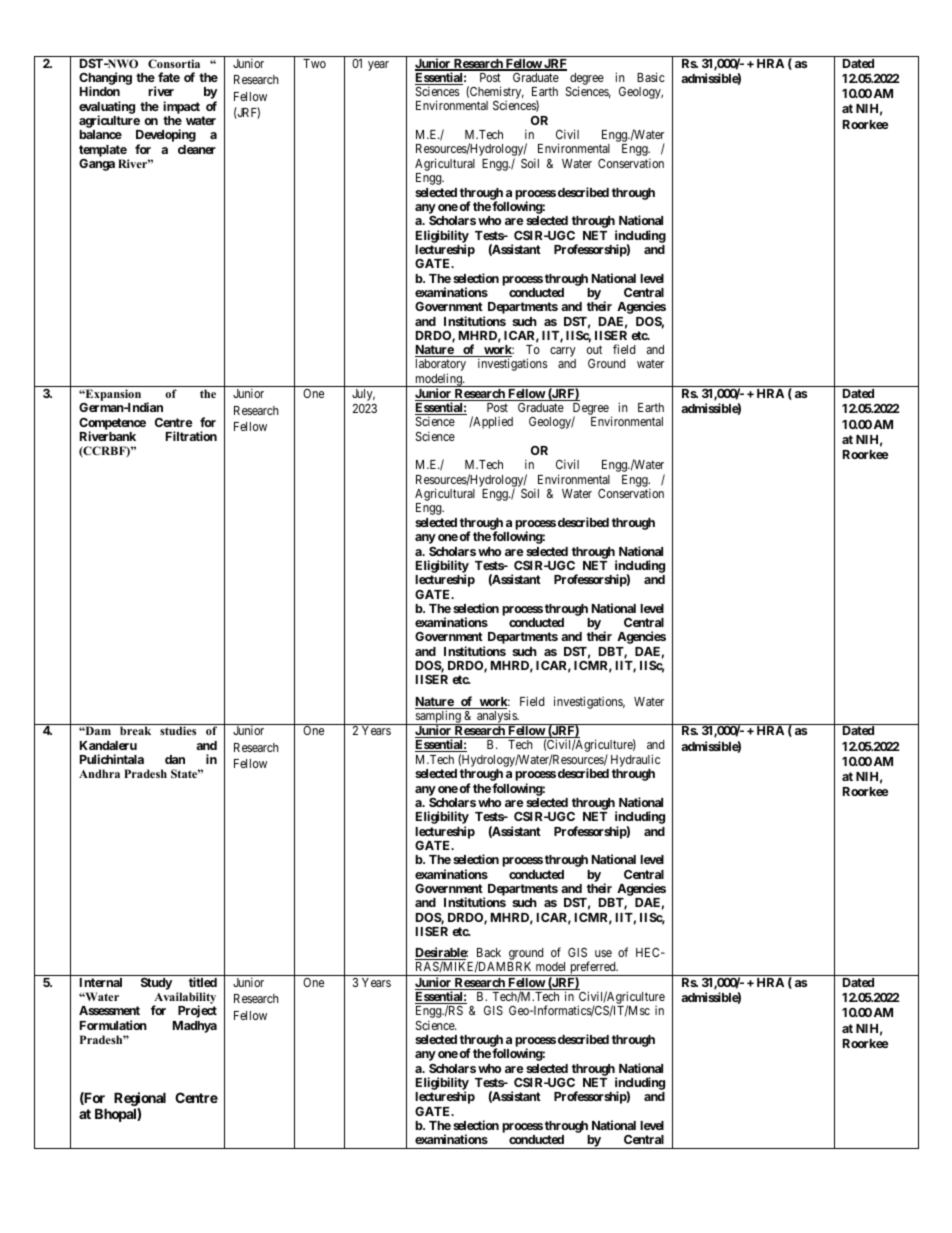 Image resolution: width=952 pixels, height=1233 pixels. I want to click on fate, so click(169, 77).
